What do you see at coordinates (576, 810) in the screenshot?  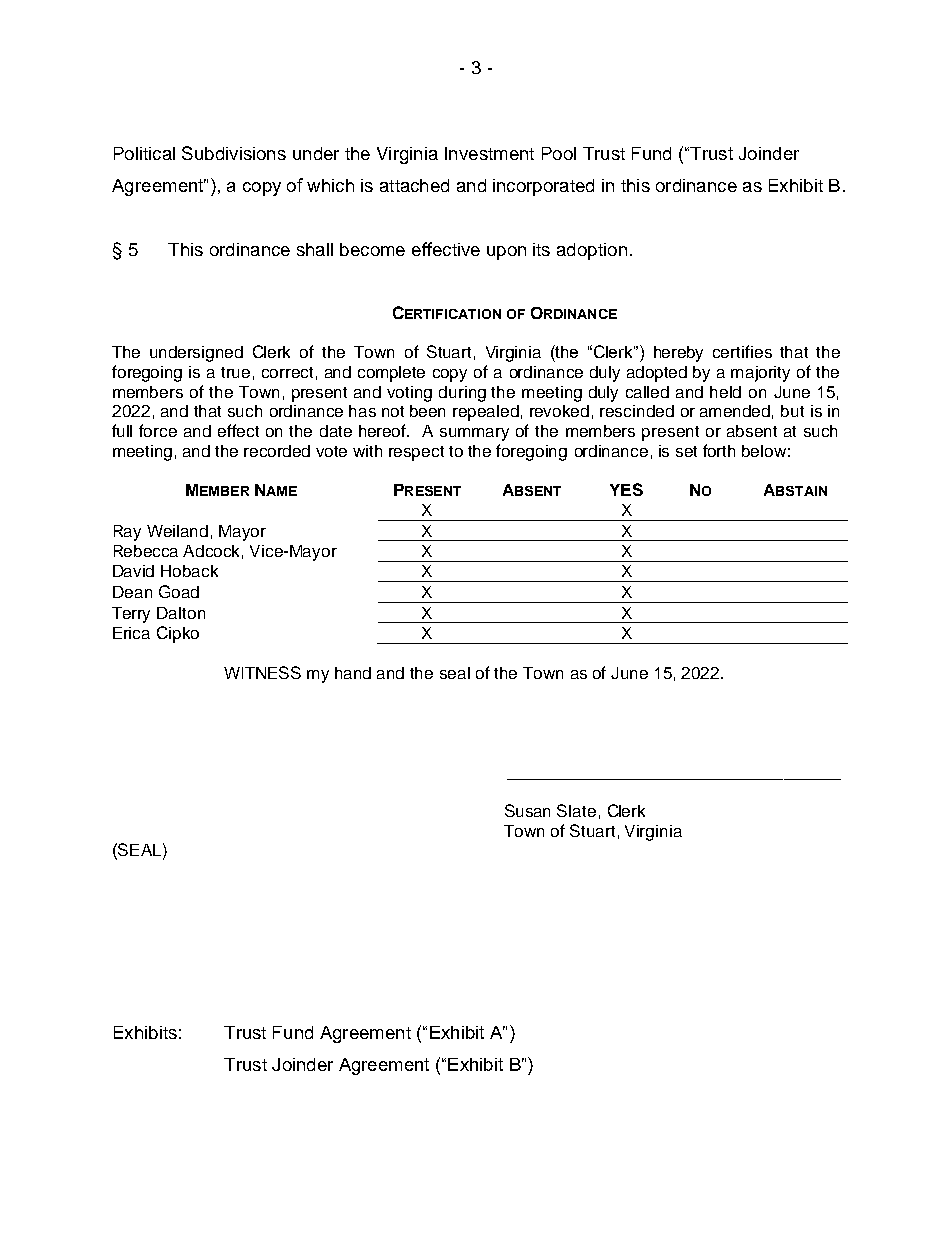 I see `Slate` at bounding box center [576, 810].
